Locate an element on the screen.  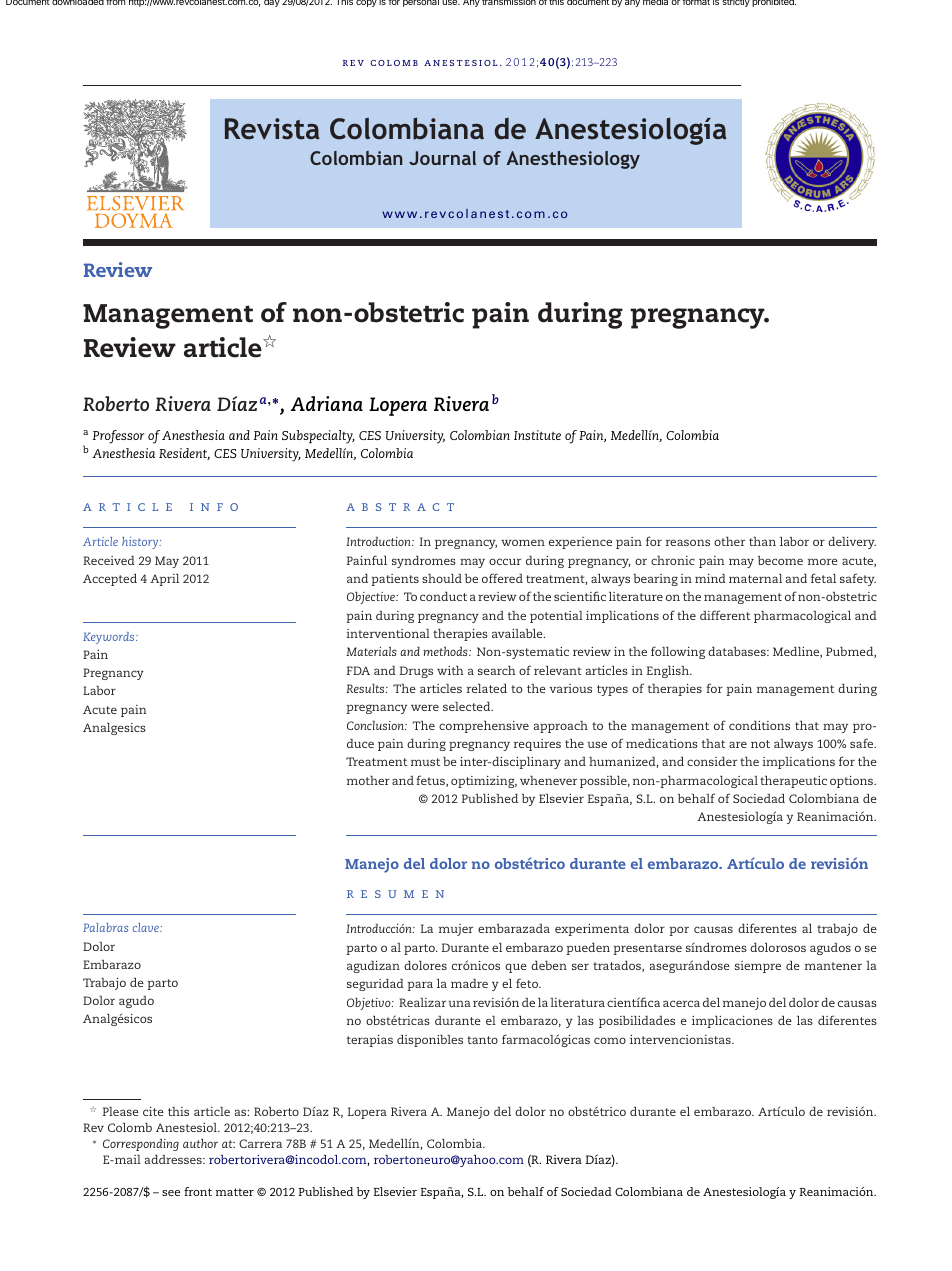
prohibited is located at coordinates (774, 3).
